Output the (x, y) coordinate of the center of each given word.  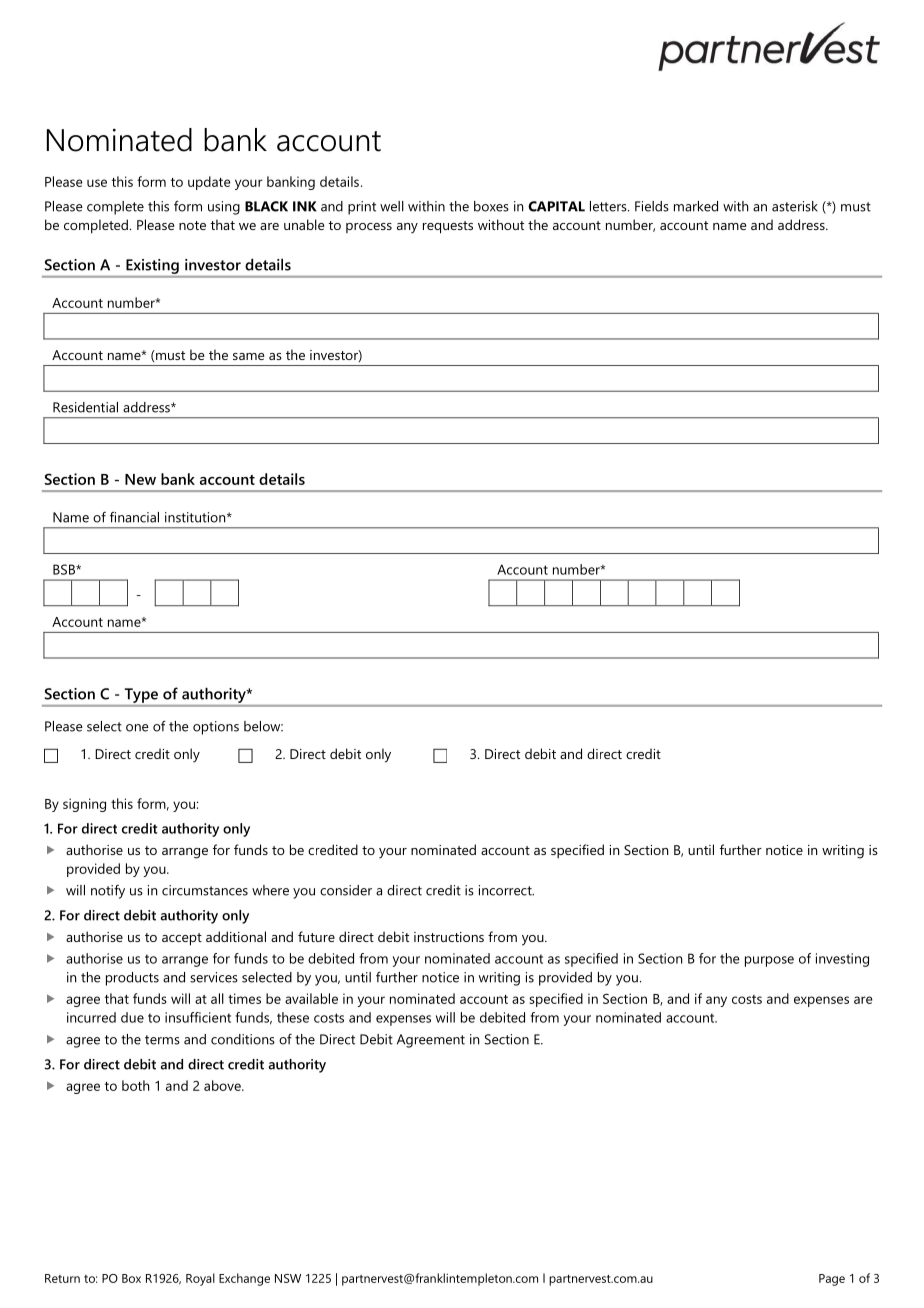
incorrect (506, 890)
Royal (200, 1279)
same (249, 356)
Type (141, 695)
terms (162, 1040)
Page (832, 1280)
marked (696, 206)
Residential (85, 407)
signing (84, 805)
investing (842, 960)
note (192, 225)
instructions (449, 937)
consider (346, 890)
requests (448, 227)
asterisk (795, 206)
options (216, 728)
